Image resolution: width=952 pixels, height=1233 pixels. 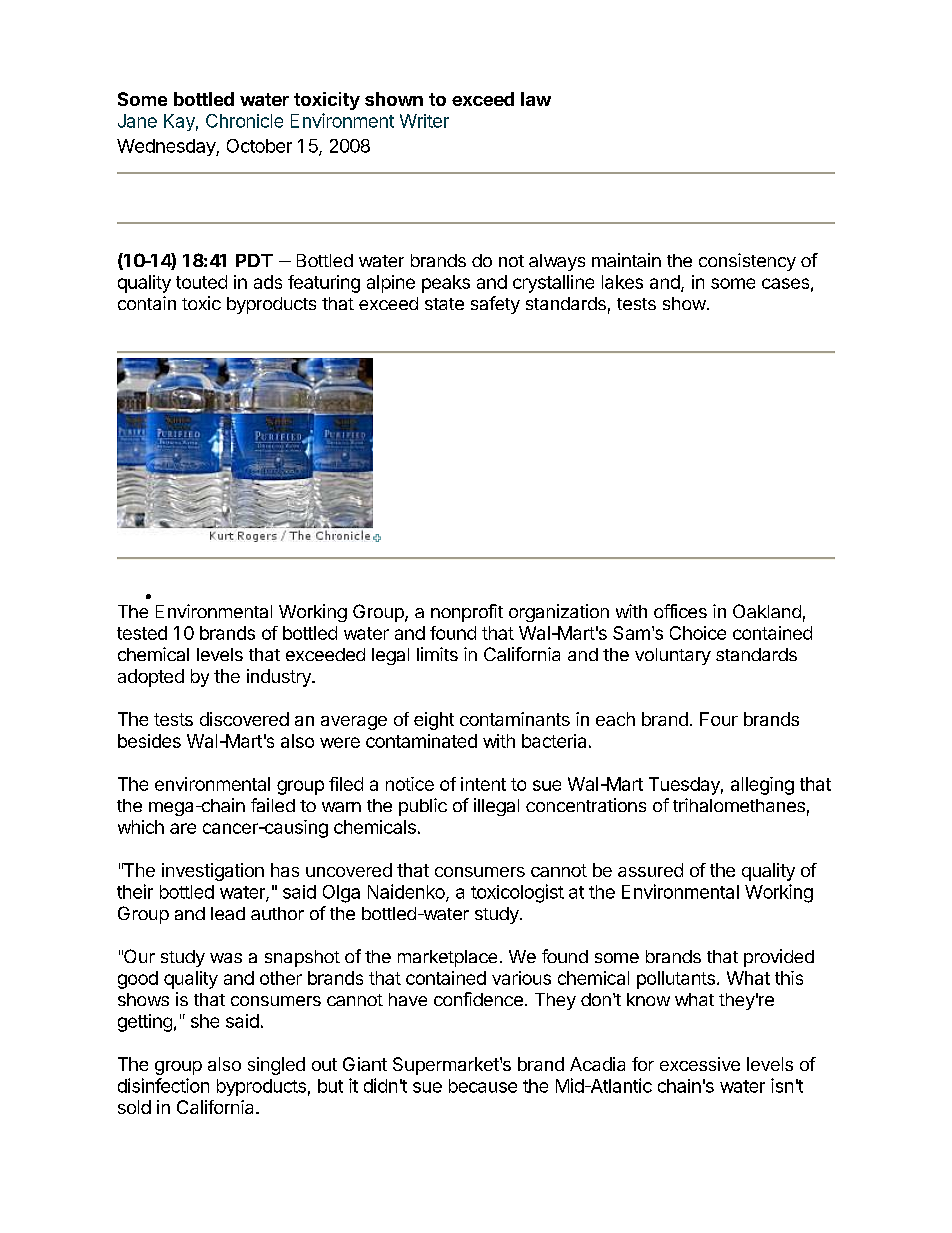 What do you see at coordinates (650, 870) in the document?
I see `assured` at bounding box center [650, 870].
